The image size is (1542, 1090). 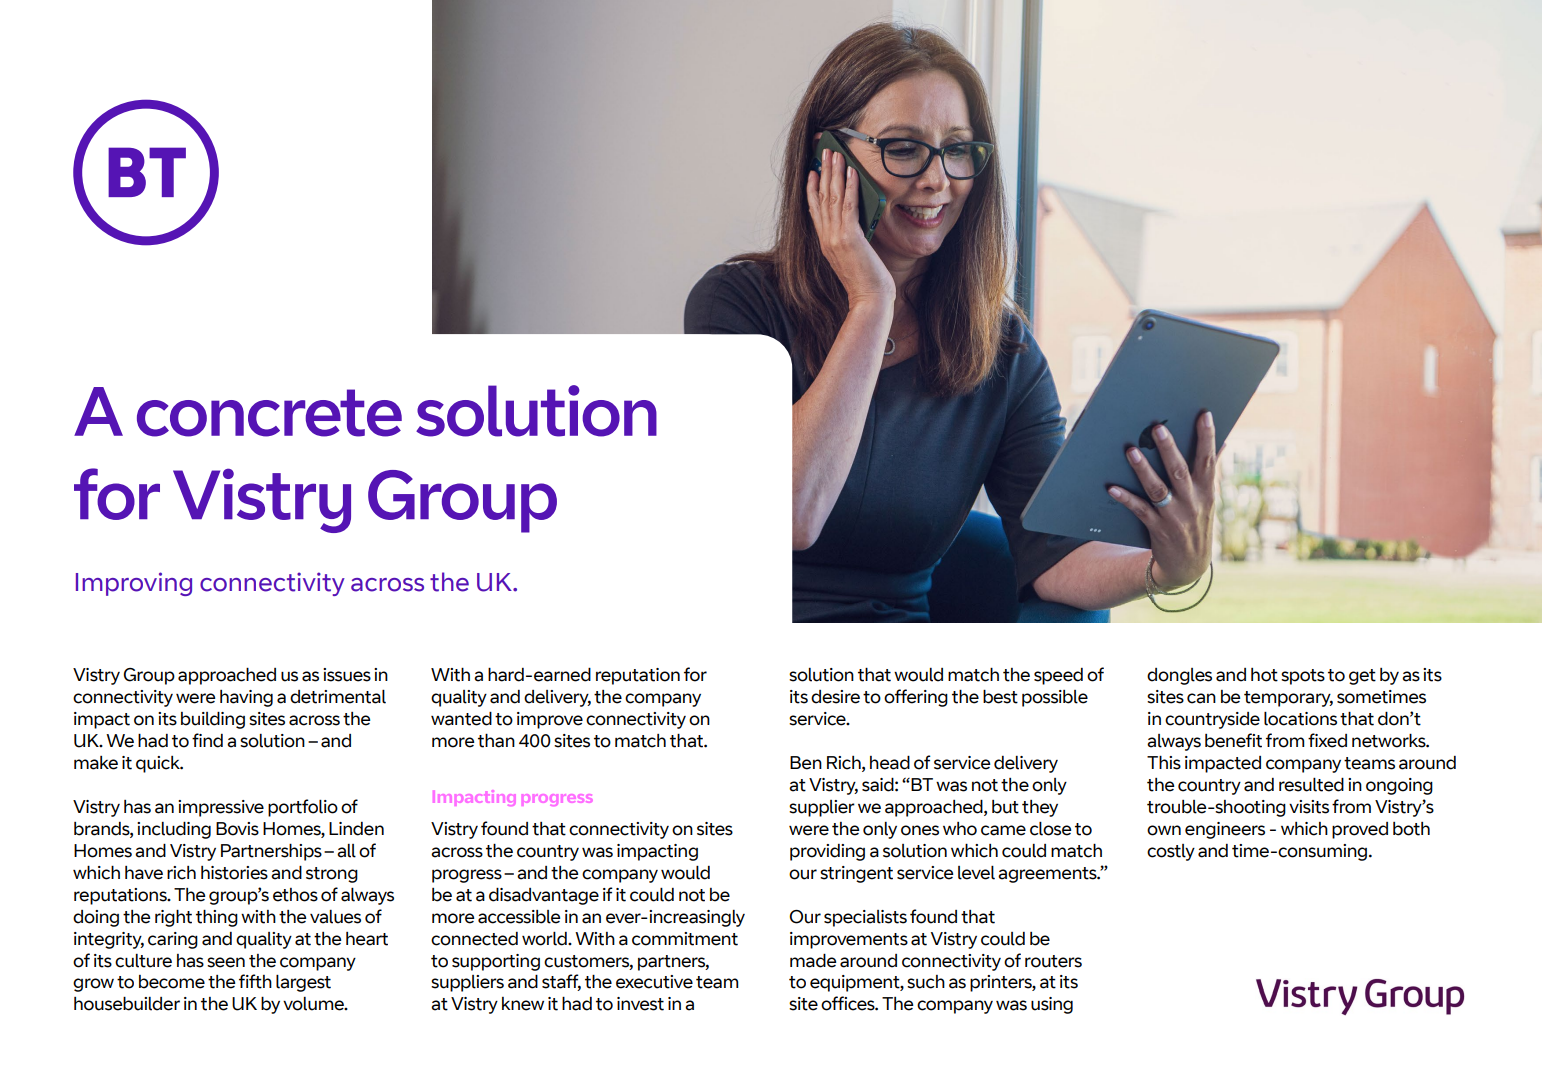 What do you see at coordinates (920, 830) in the document?
I see `ones` at bounding box center [920, 830].
